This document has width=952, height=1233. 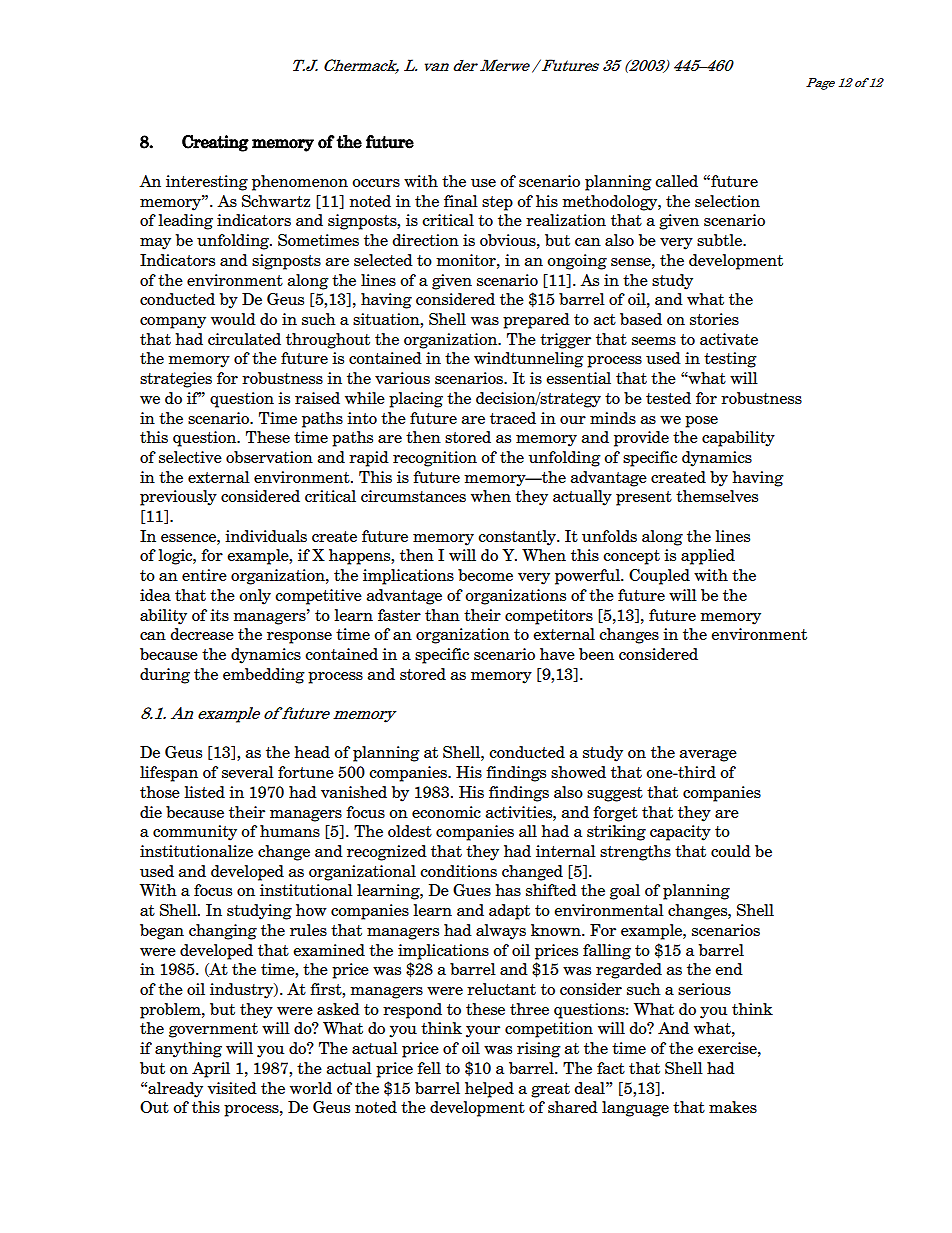 What do you see at coordinates (668, 398) in the document?
I see `tested` at bounding box center [668, 398].
